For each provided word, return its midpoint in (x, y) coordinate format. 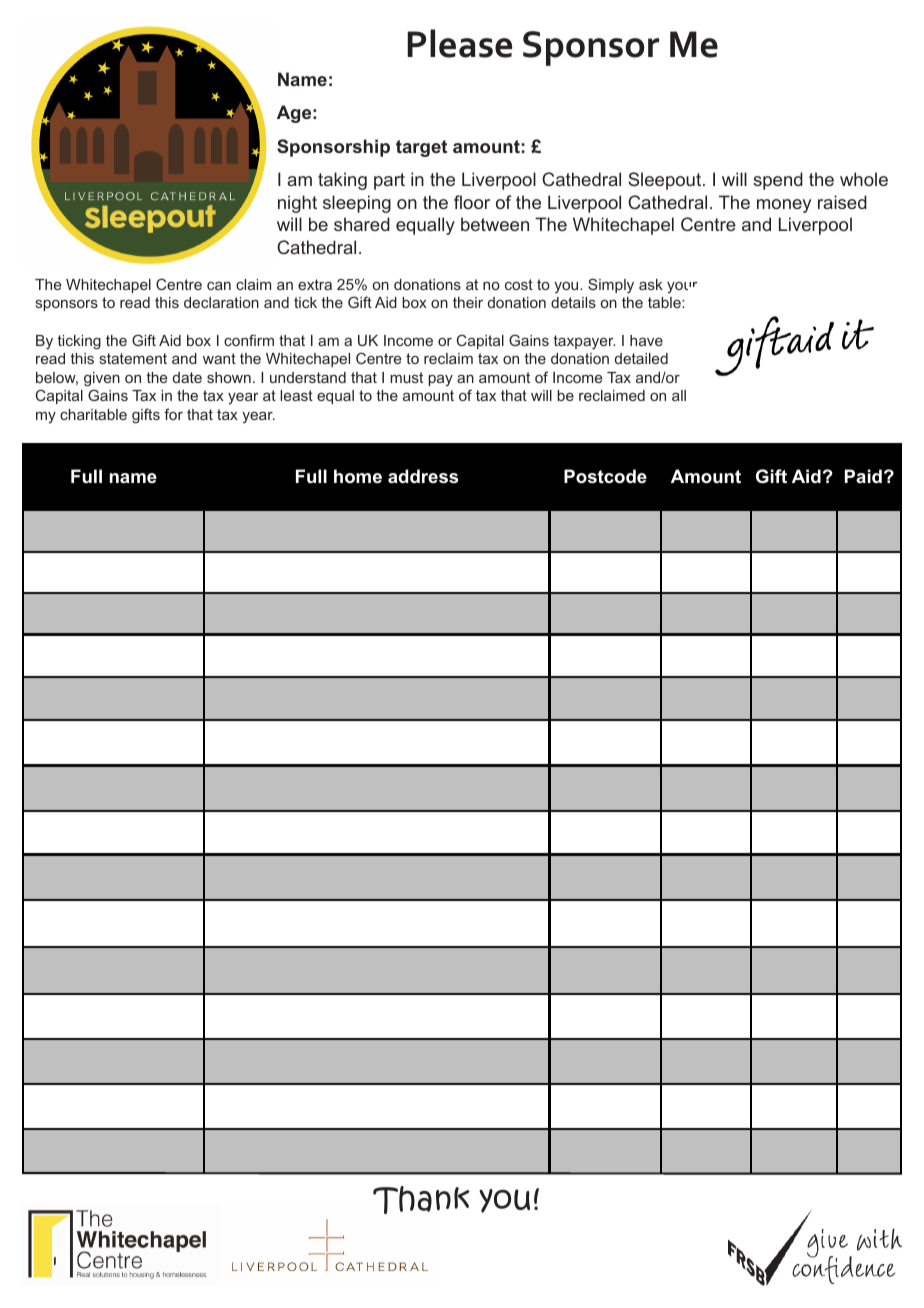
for (173, 414)
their (468, 302)
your (682, 287)
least (296, 395)
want (219, 358)
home (358, 476)
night (297, 204)
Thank (421, 1200)
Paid (863, 476)
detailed (641, 358)
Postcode (605, 476)
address (423, 476)
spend (778, 181)
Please (459, 43)
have (646, 340)
